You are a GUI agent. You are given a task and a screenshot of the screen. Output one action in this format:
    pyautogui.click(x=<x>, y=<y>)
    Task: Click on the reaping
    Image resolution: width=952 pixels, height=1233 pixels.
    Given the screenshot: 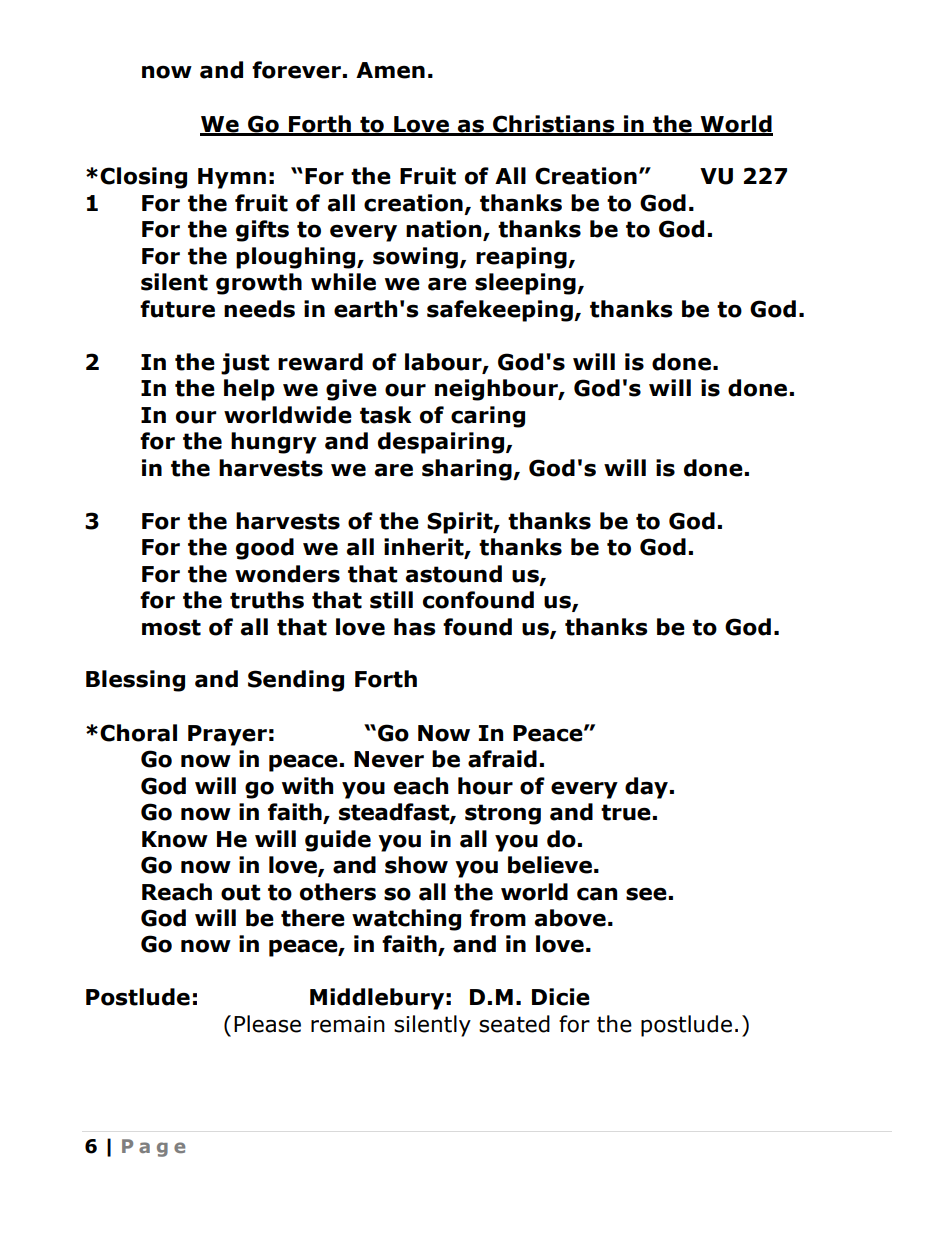 What is the action you would take?
    pyautogui.click(x=522, y=258)
